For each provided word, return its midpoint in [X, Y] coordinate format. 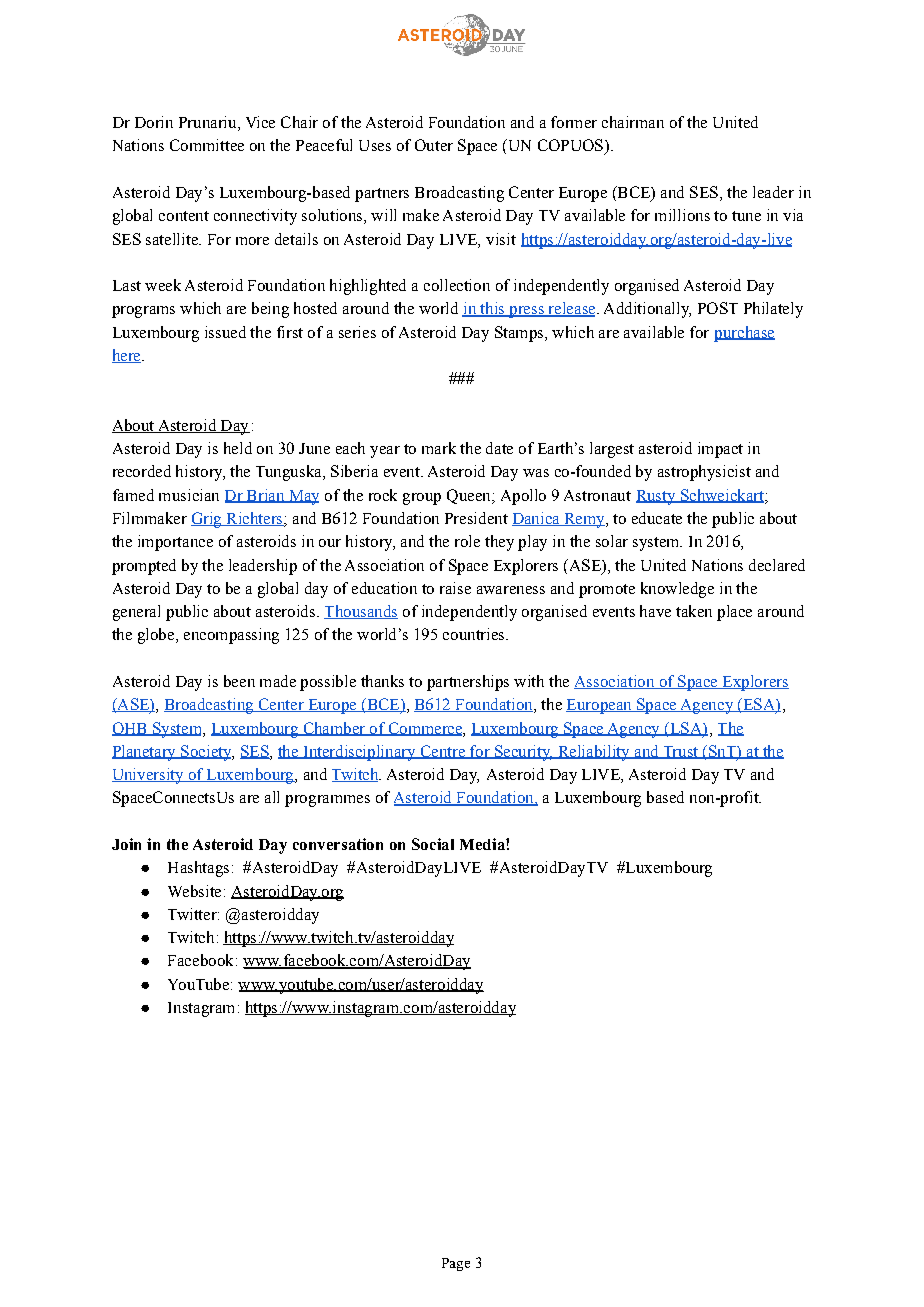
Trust [680, 752]
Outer [434, 145]
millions [682, 215]
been [239, 681]
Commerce [425, 729]
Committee [207, 145]
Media [483, 844]
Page [456, 1264]
